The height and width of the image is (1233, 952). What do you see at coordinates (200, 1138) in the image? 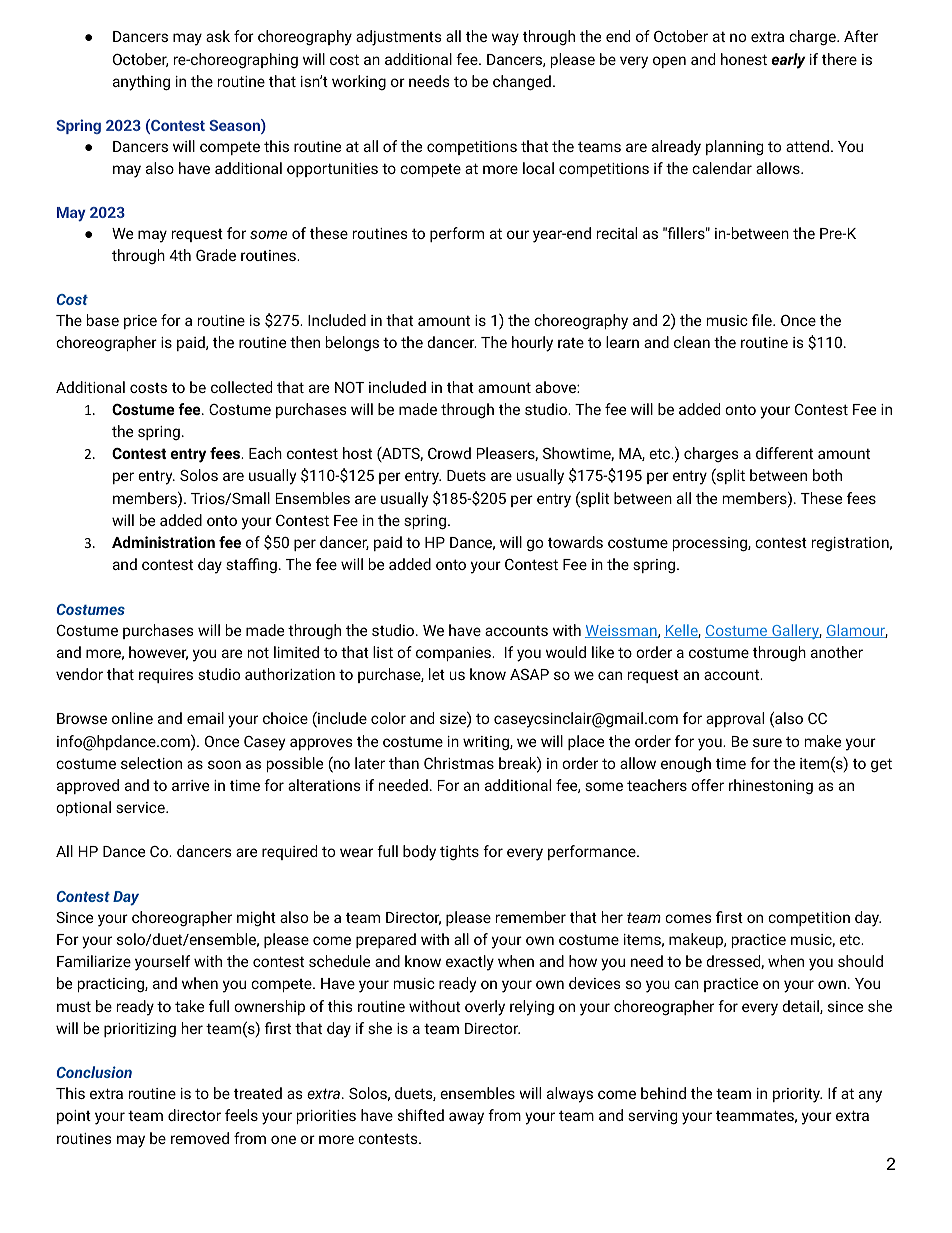
I see `removed` at bounding box center [200, 1138].
